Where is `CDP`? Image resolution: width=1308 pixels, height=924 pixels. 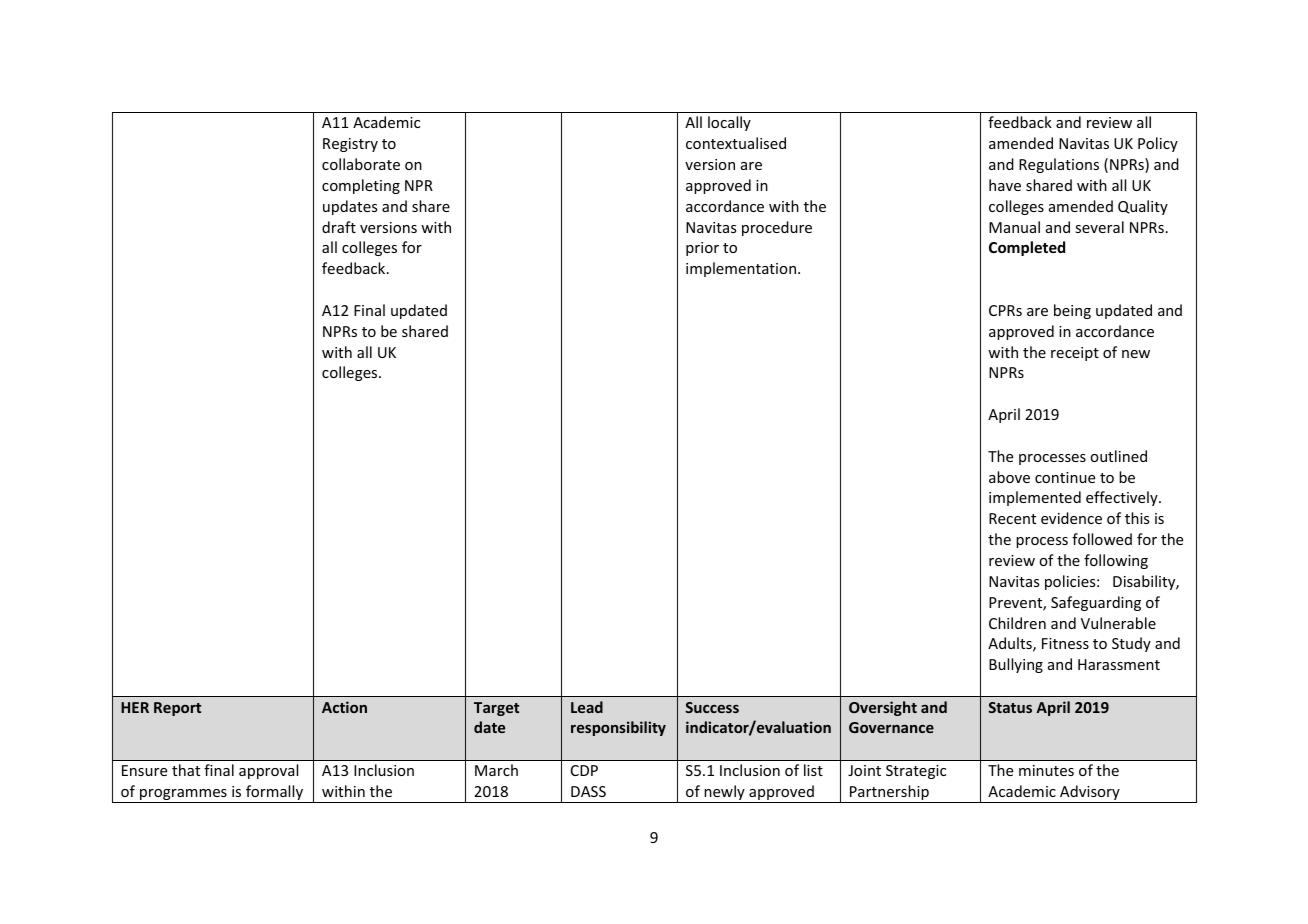 CDP is located at coordinates (584, 770).
